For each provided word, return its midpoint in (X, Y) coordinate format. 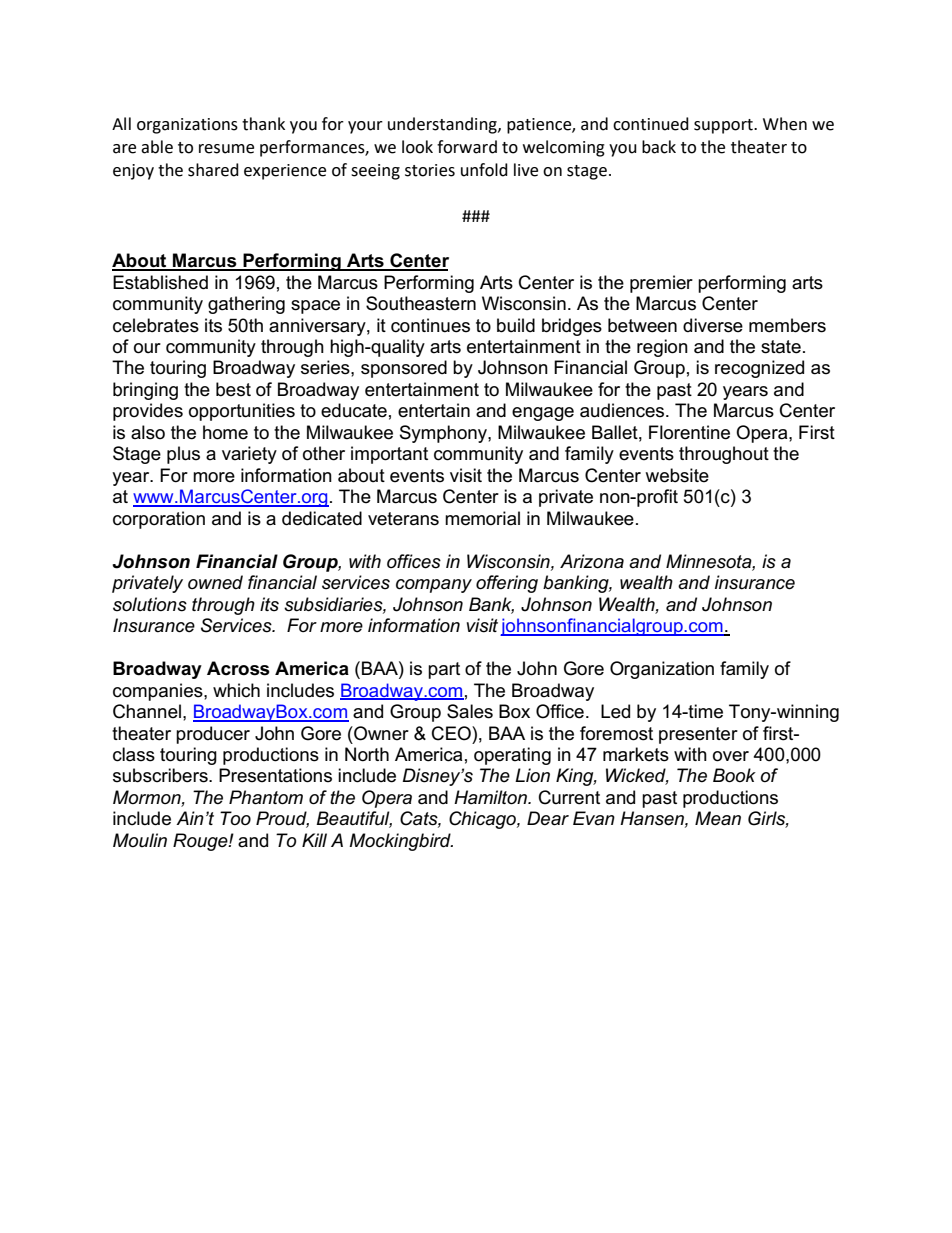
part (444, 670)
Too (235, 818)
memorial (482, 518)
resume (226, 149)
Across (238, 668)
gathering (246, 305)
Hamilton (491, 797)
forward (467, 147)
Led (615, 711)
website (677, 475)
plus (183, 455)
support (724, 126)
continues (430, 325)
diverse (713, 325)
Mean (718, 818)
